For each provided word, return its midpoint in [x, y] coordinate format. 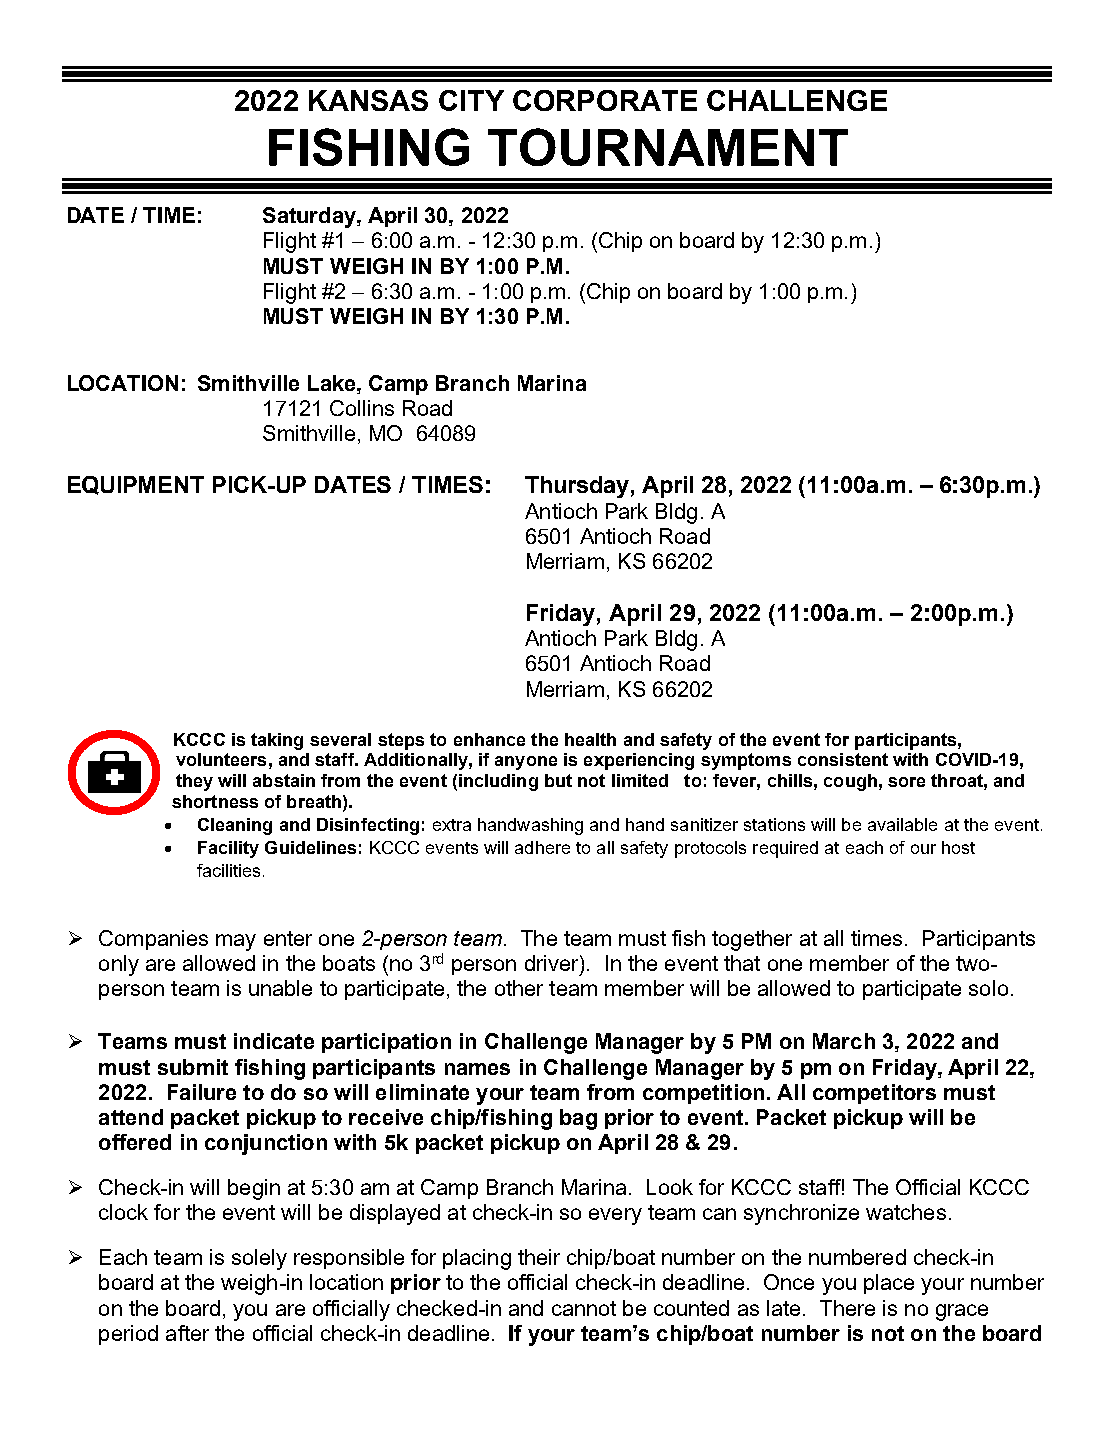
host [958, 847]
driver [553, 963]
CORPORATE [605, 100]
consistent [843, 759]
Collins [362, 408]
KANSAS [368, 100]
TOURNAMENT [668, 147]
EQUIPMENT [136, 485]
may [236, 942]
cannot [584, 1308]
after [187, 1333]
